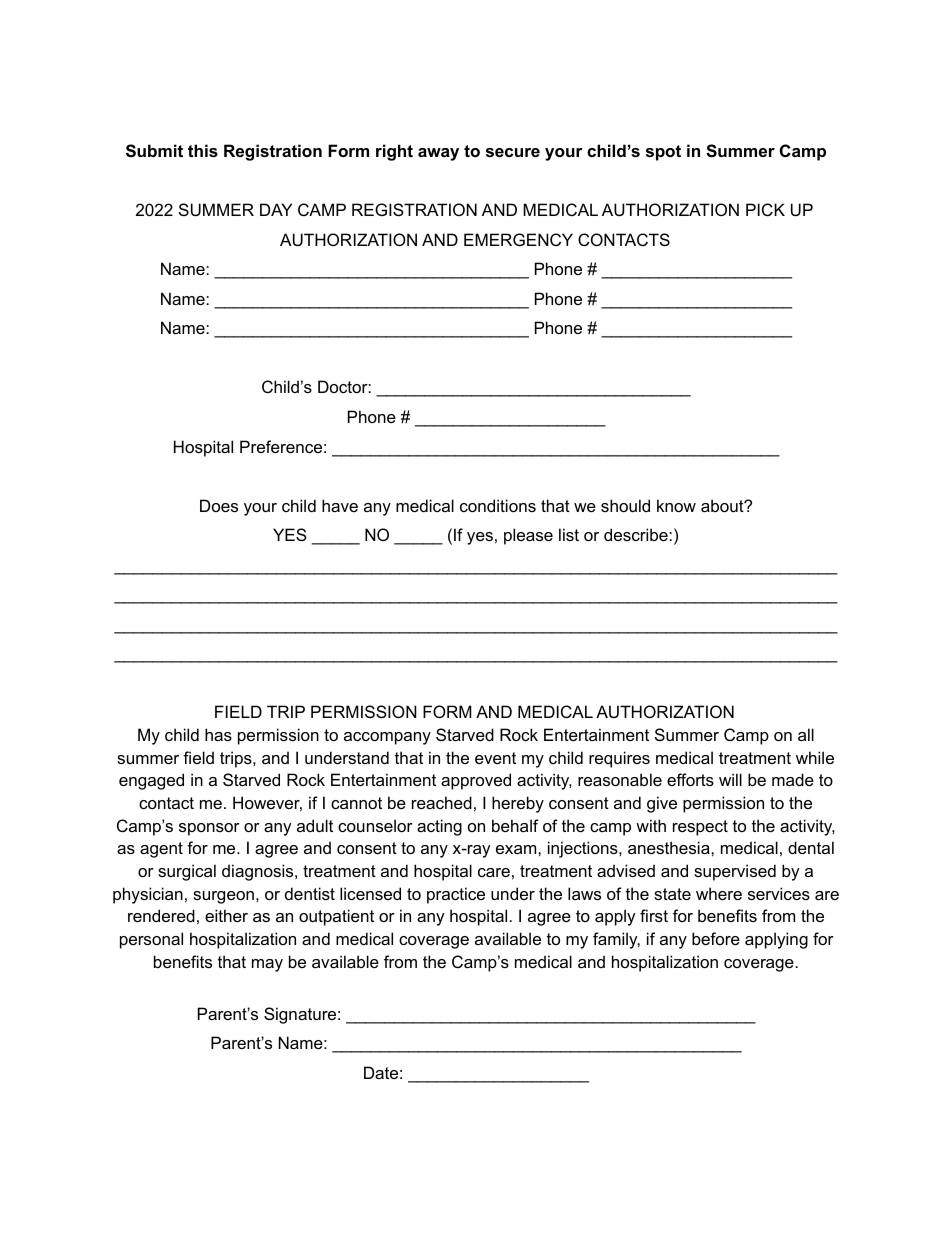 The image size is (952, 1233). Describe the element at coordinates (676, 505) in the screenshot. I see `know` at that location.
